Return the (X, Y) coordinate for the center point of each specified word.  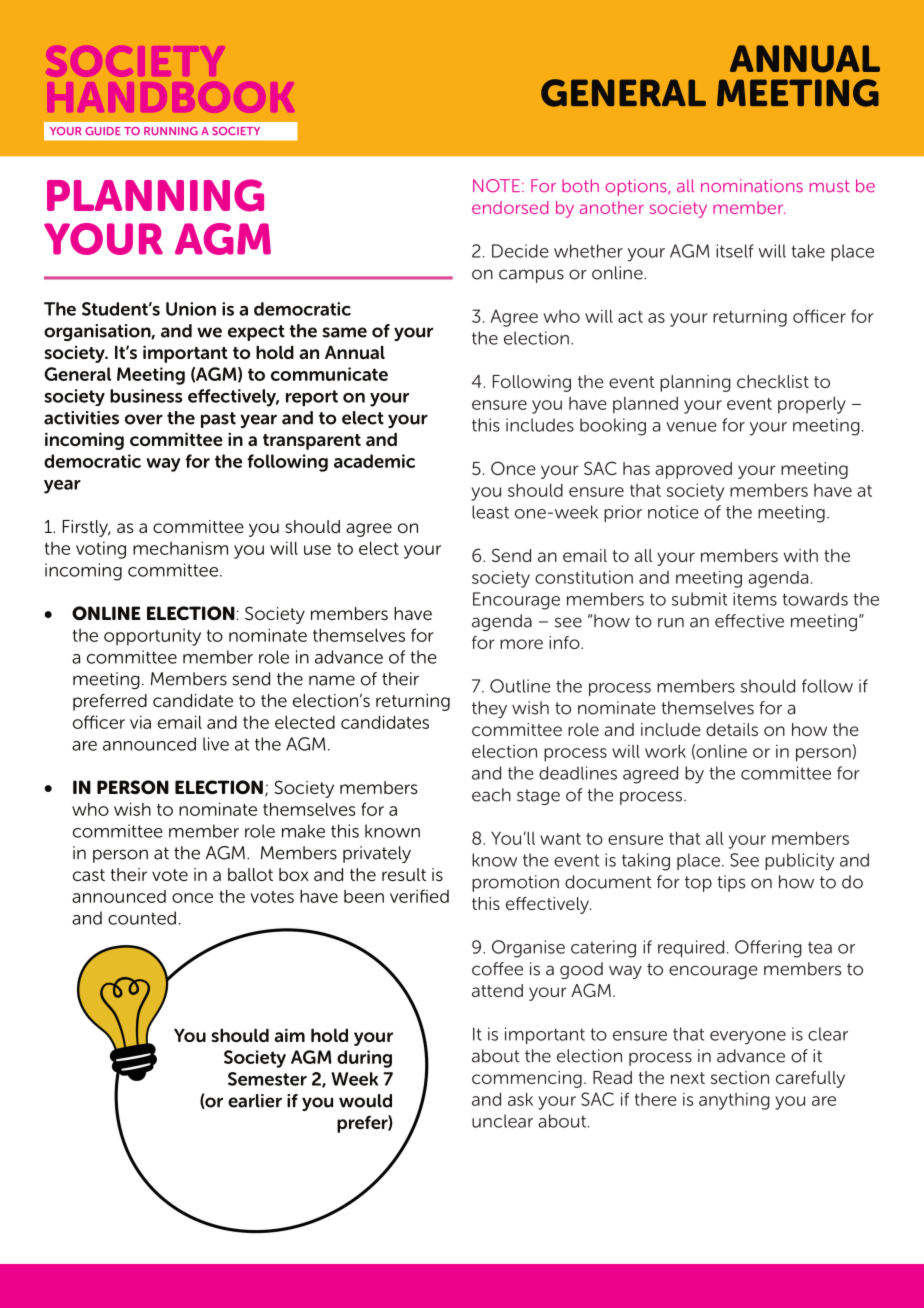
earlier (255, 1101)
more (521, 644)
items (755, 599)
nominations (752, 186)
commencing (527, 1079)
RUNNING (171, 131)
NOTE (498, 186)
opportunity (152, 637)
